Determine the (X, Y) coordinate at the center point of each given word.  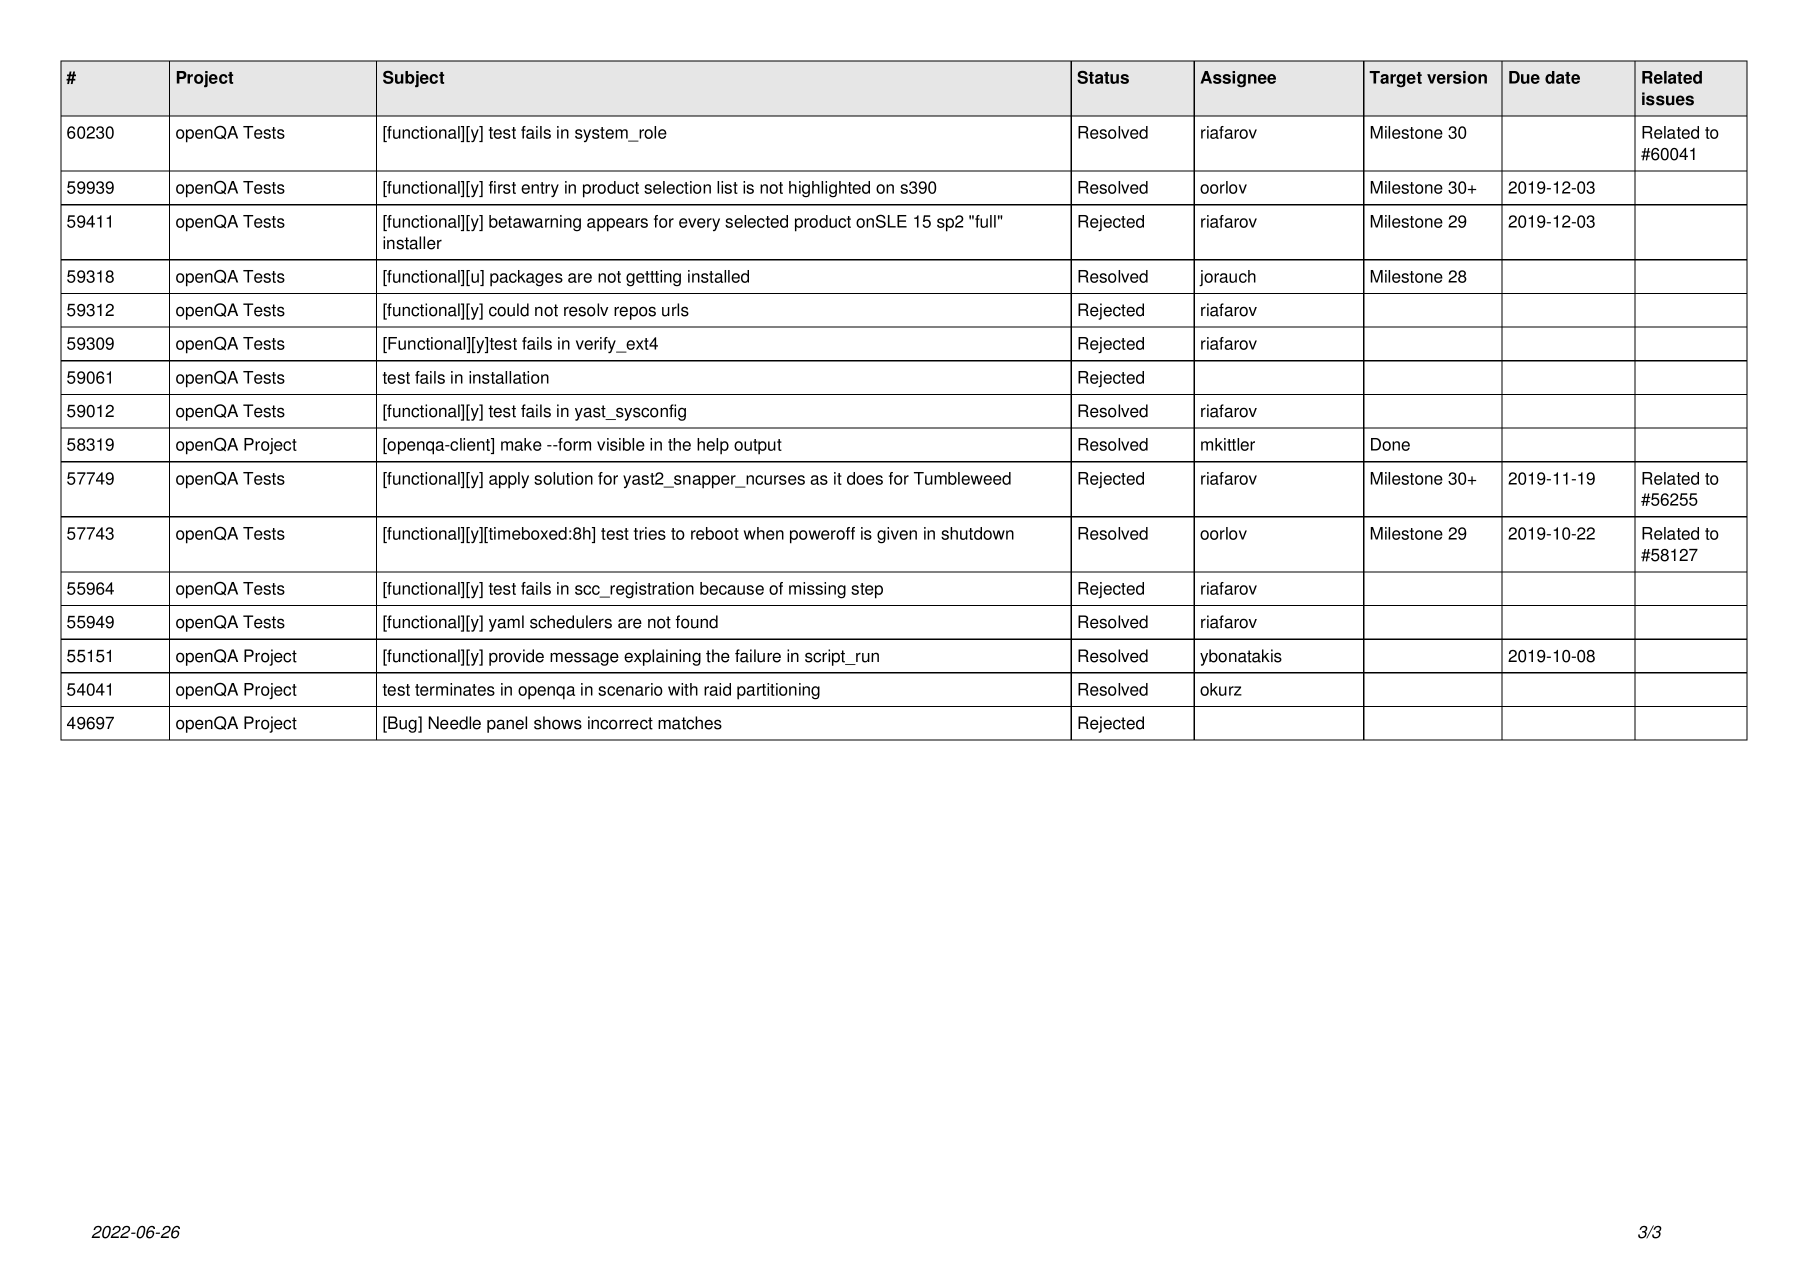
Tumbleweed (962, 478)
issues (1668, 99)
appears (617, 225)
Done (1390, 444)
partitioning (778, 691)
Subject (413, 79)
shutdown (977, 533)
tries (650, 533)
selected (756, 221)
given (897, 535)
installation (509, 377)
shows (558, 723)
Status (1103, 77)
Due (1524, 77)
